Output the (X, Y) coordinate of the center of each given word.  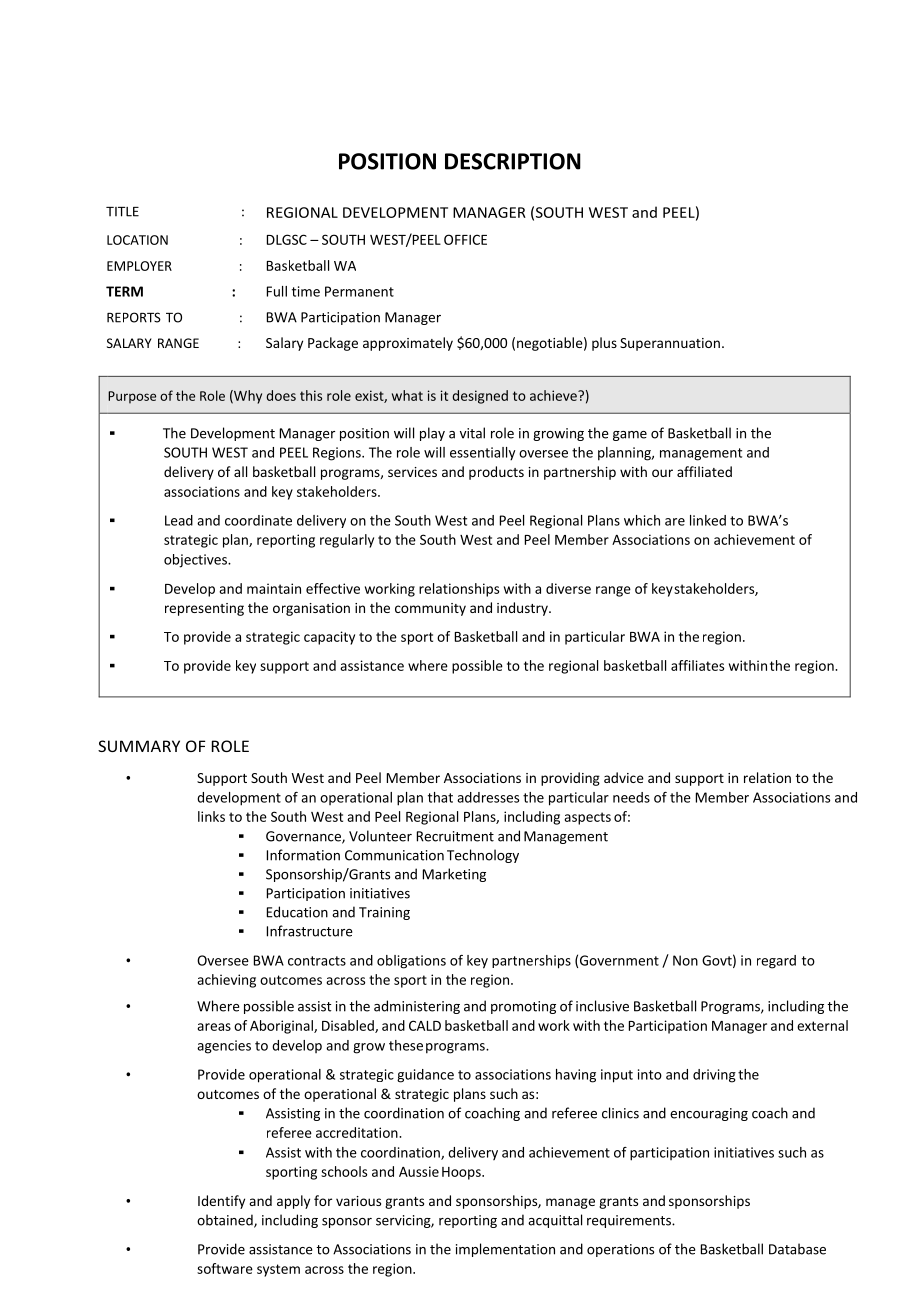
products (496, 473)
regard (776, 962)
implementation (505, 1250)
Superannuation (670, 344)
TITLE (122, 212)
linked (708, 520)
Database (797, 1249)
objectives (196, 561)
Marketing (454, 875)
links (211, 816)
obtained (226, 1221)
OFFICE (465, 239)
